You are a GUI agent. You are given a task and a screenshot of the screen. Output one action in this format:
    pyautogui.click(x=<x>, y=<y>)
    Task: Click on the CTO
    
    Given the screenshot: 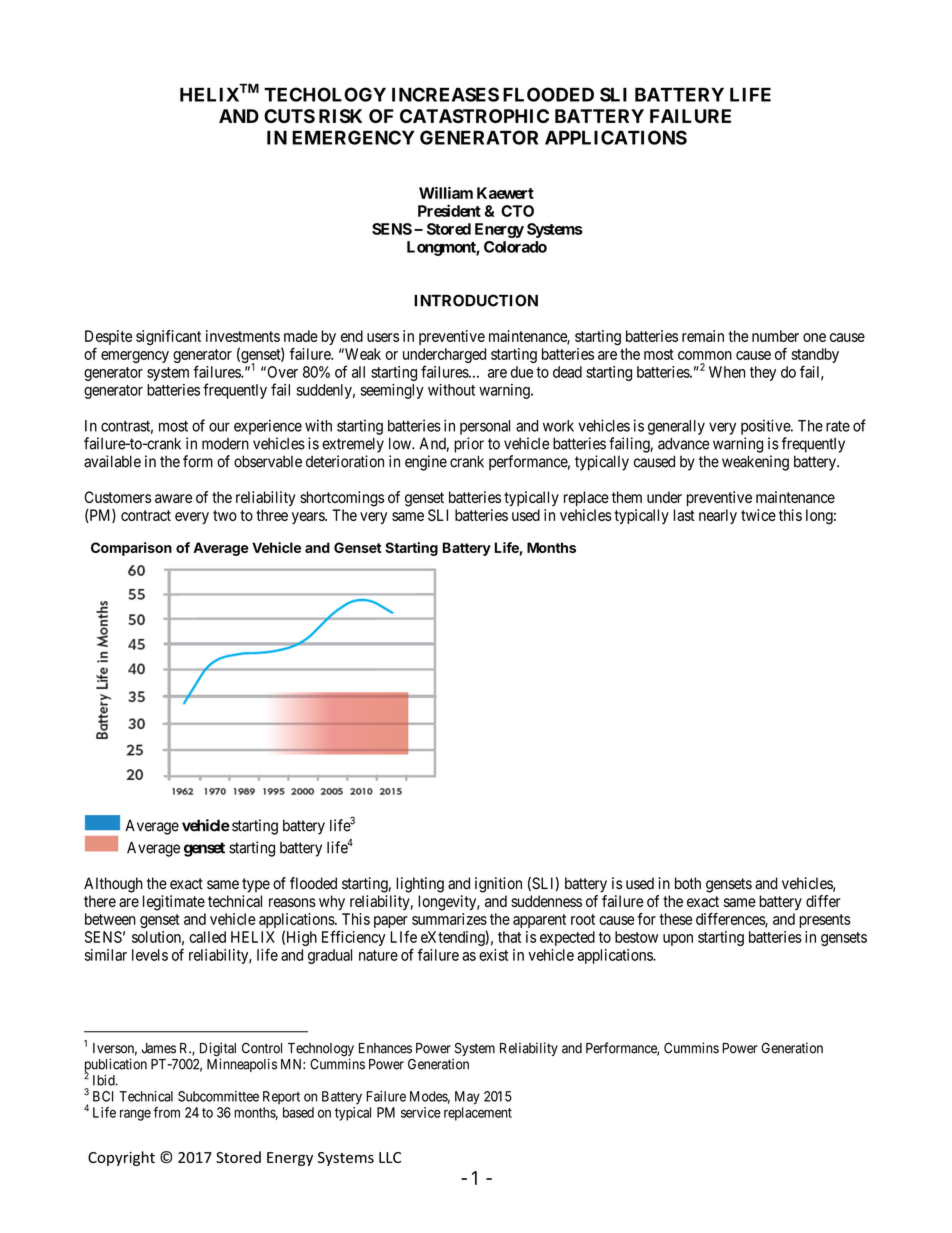 What is the action you would take?
    pyautogui.click(x=517, y=211)
